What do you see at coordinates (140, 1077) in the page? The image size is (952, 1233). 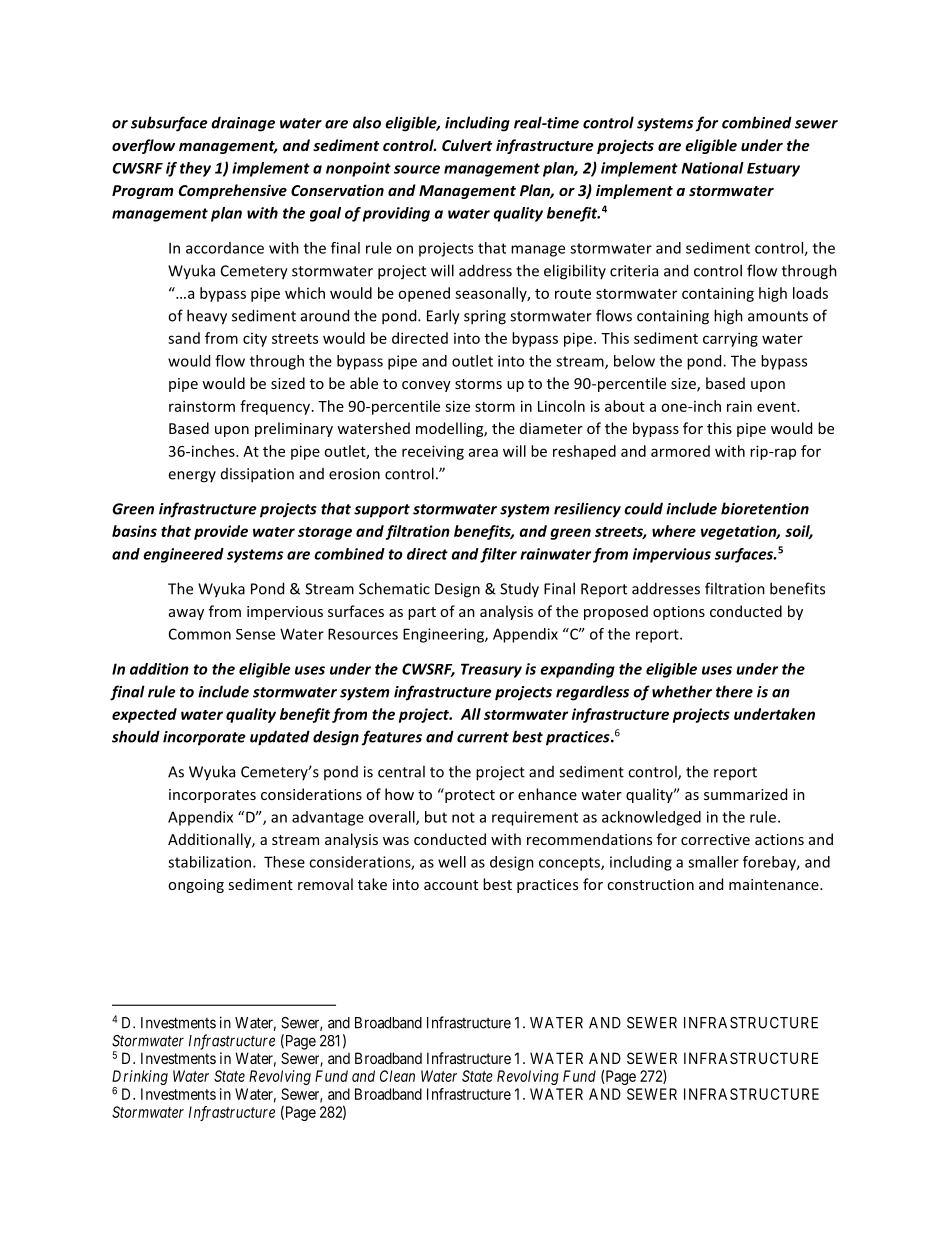 I see `Drinking` at bounding box center [140, 1077].
